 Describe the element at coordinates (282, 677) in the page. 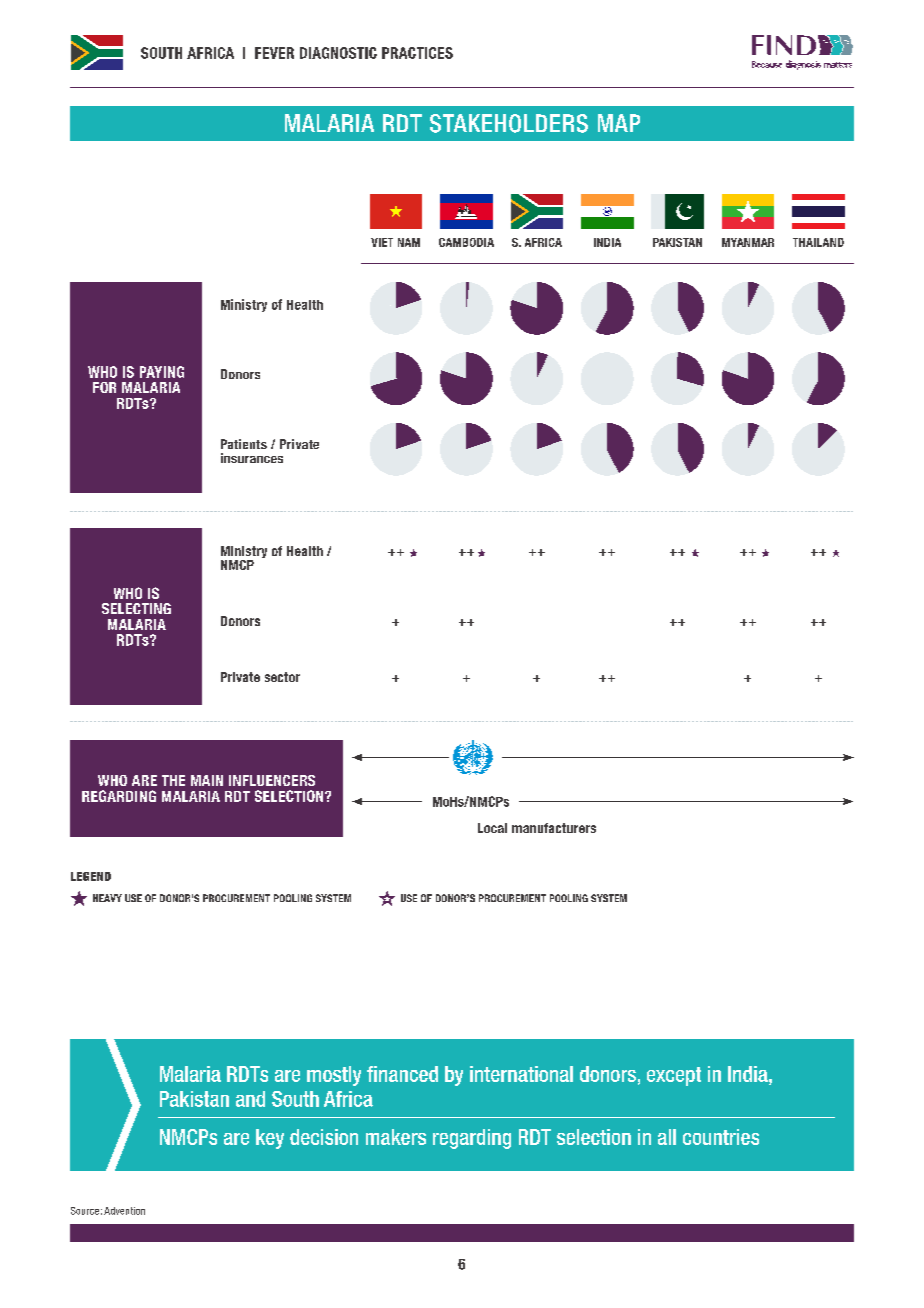

I see `sector` at that location.
